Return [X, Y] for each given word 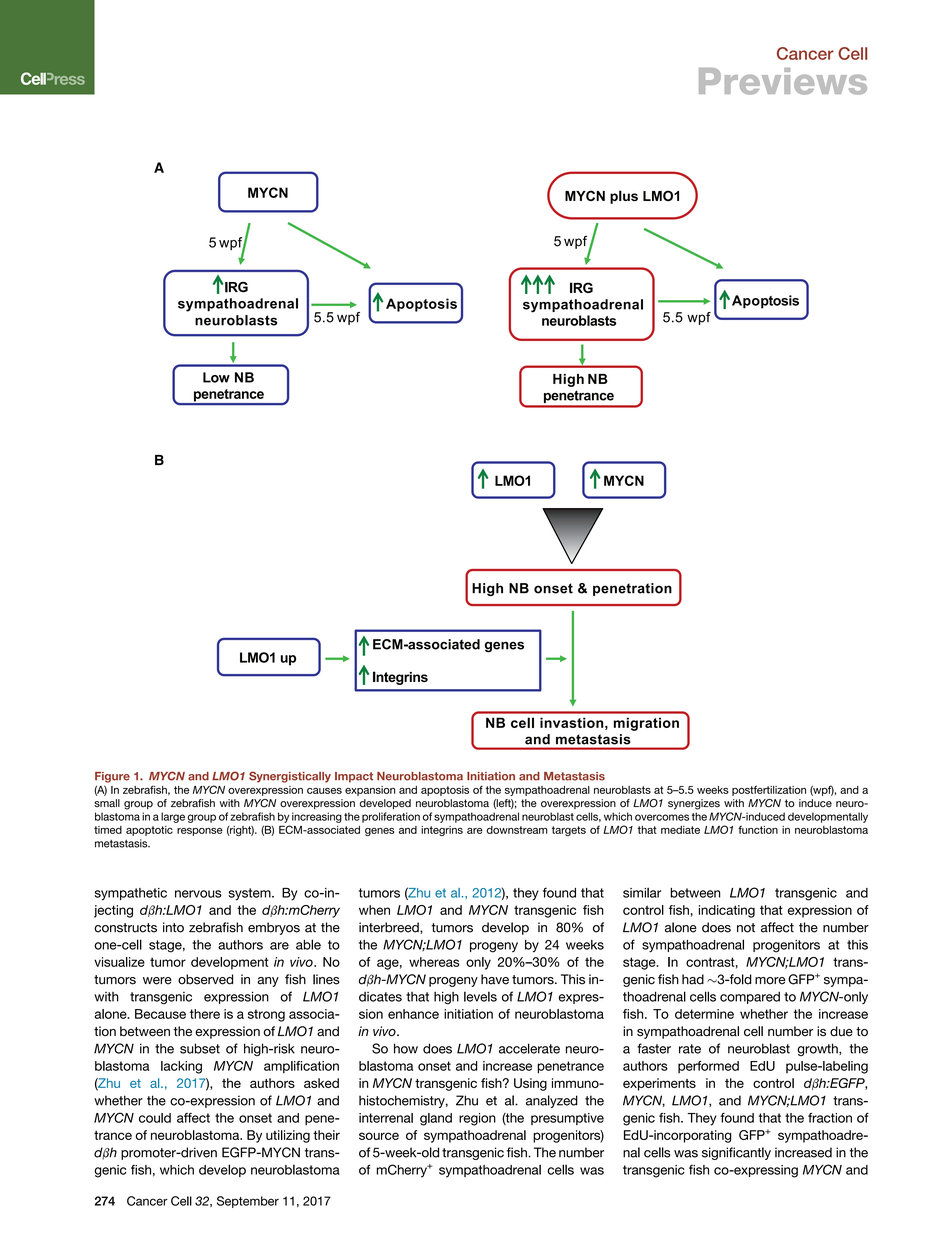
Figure [112, 777]
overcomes [662, 817]
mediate [680, 830]
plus [624, 197]
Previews [783, 81]
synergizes [694, 804]
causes [324, 791]
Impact [354, 777]
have [495, 979]
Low [216, 377]
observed [205, 979]
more [770, 981]
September [248, 1202]
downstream [517, 830]
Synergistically [290, 777]
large [173, 817]
